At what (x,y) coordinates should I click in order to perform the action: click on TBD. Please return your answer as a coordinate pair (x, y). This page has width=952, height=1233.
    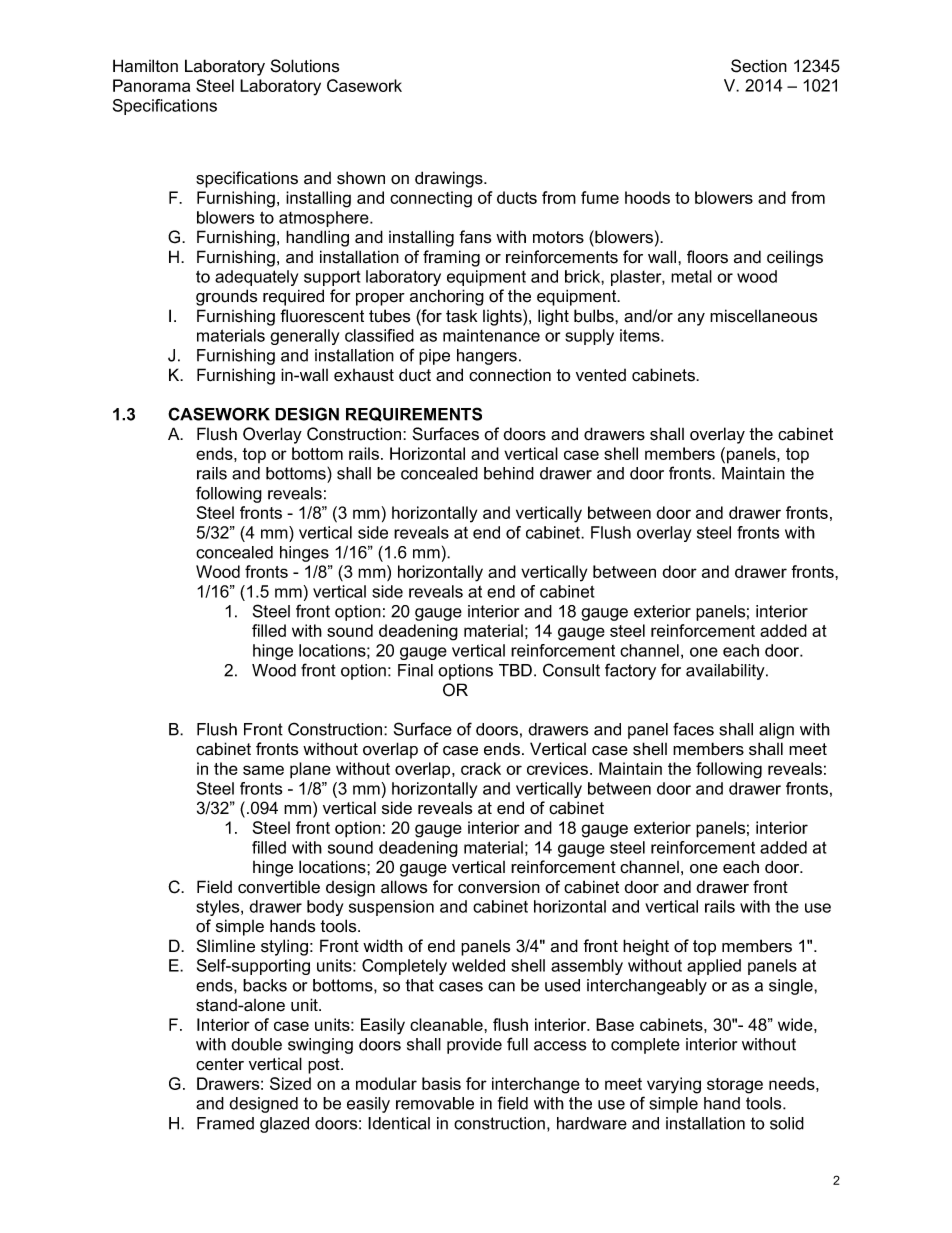
    Looking at the image, I should click on (515, 670).
